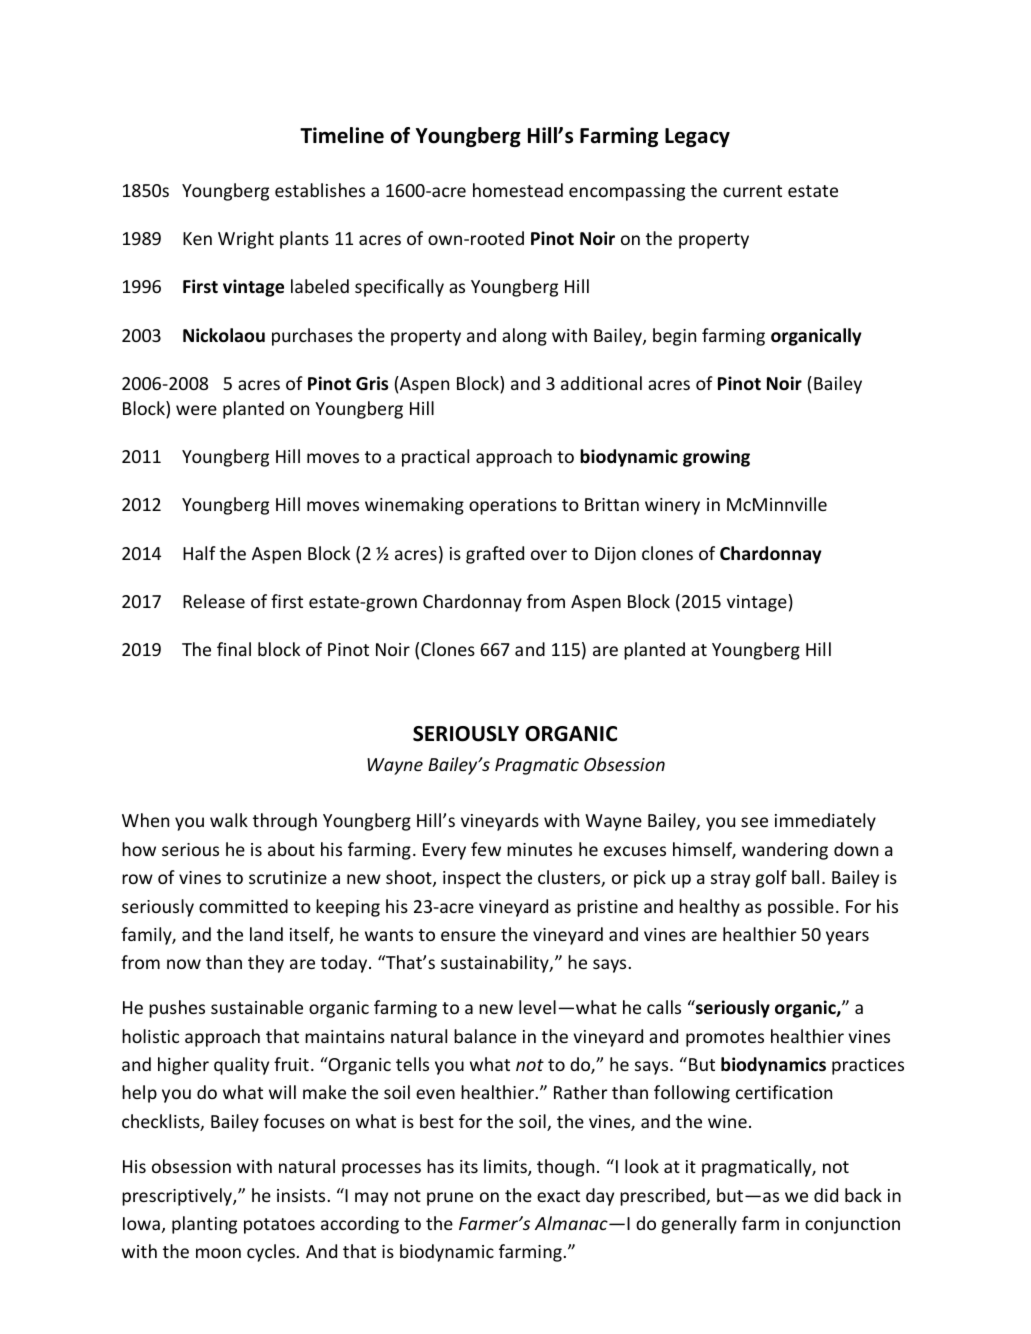 Image resolution: width=1031 pixels, height=1334 pixels. Describe the element at coordinates (513, 506) in the screenshot. I see `operations` at that location.
